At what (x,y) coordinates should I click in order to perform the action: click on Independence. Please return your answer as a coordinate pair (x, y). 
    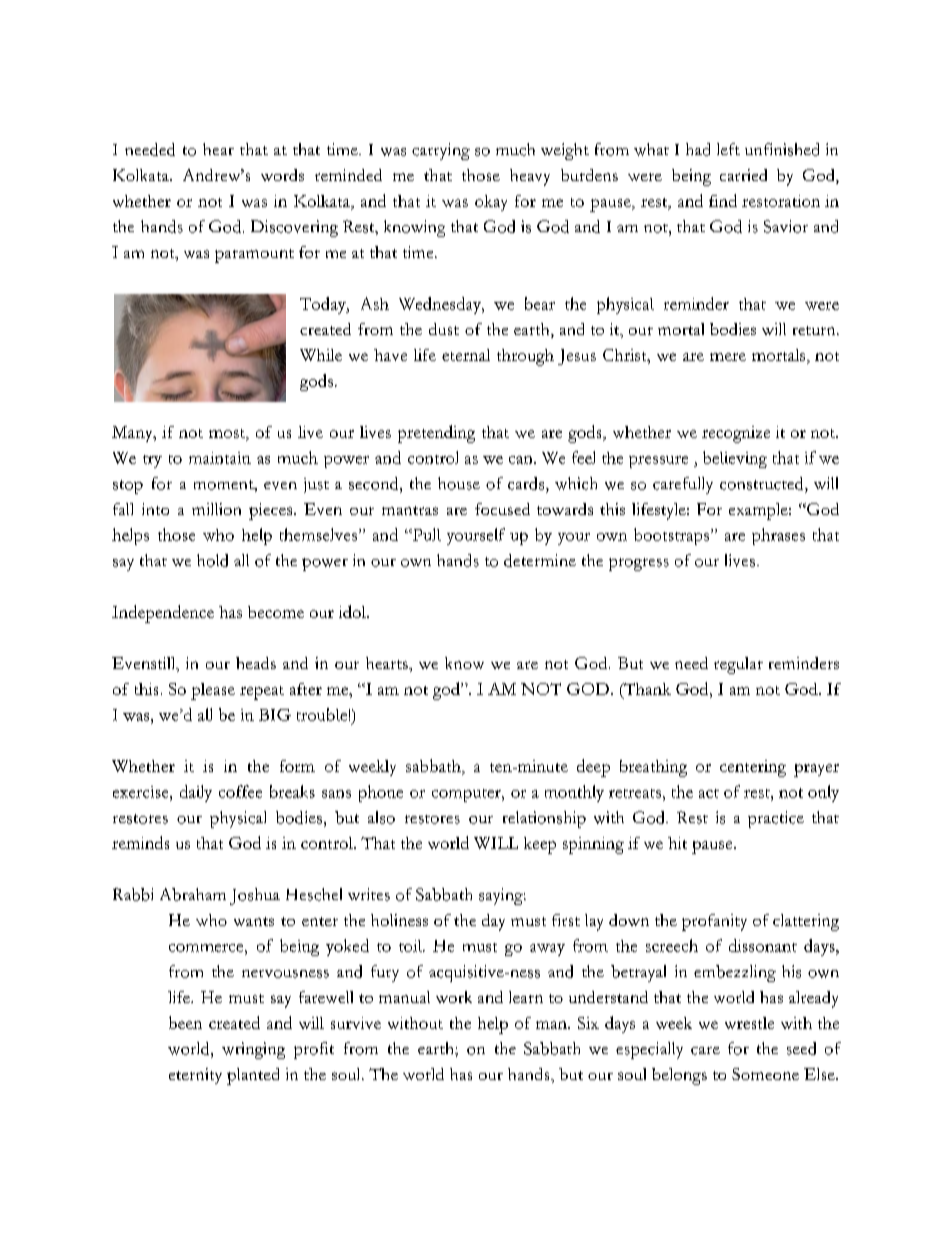
    Looking at the image, I should click on (163, 614).
